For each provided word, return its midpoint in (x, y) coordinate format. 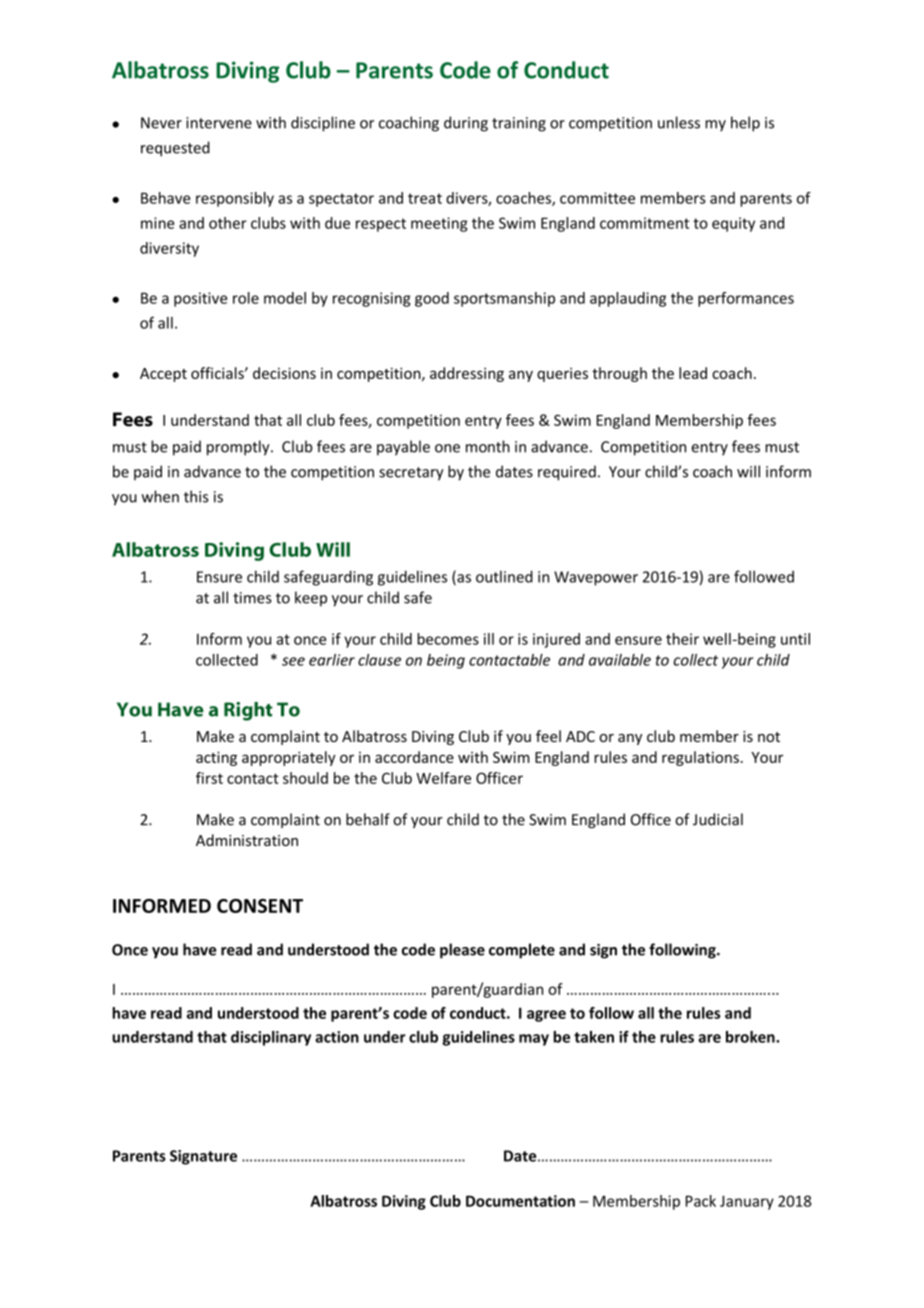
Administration (247, 840)
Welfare (443, 778)
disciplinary (271, 1038)
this (196, 496)
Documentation (520, 1201)
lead (693, 373)
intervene (219, 123)
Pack (701, 1201)
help (745, 124)
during (466, 124)
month (488, 446)
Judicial (718, 819)
